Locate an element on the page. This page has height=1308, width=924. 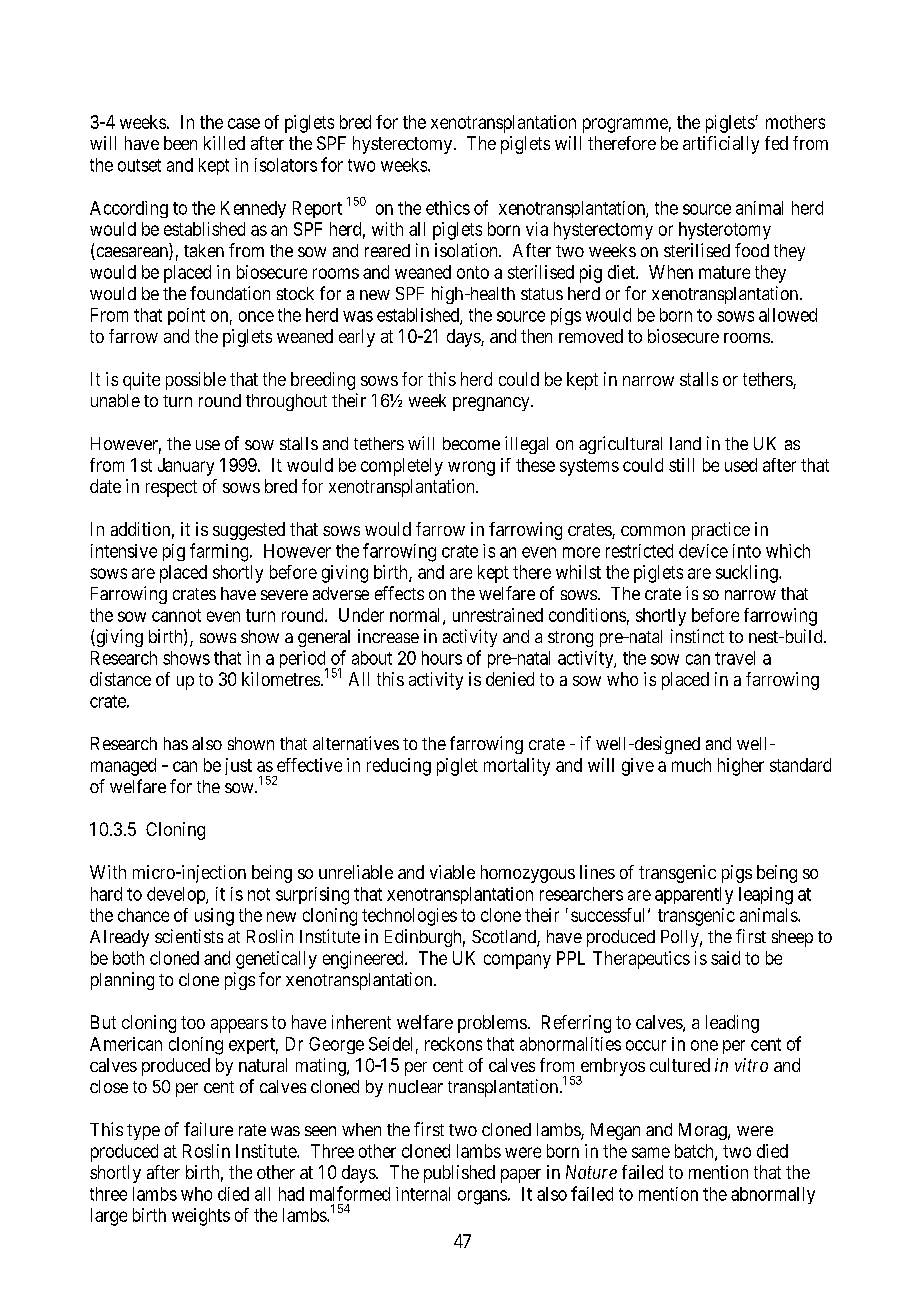
ethics is located at coordinates (448, 208).
